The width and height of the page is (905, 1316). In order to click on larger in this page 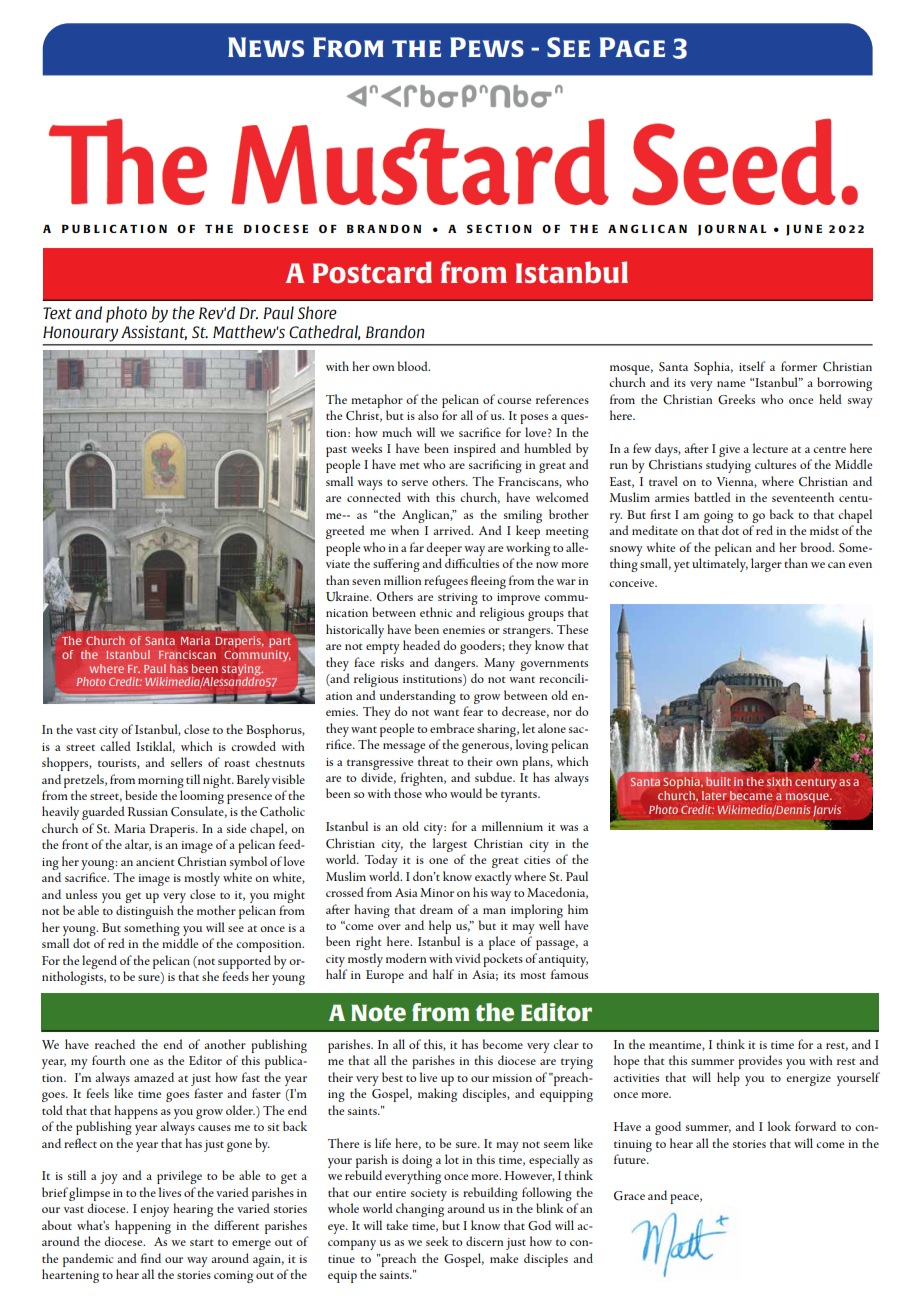, I will do `click(766, 565)`.
